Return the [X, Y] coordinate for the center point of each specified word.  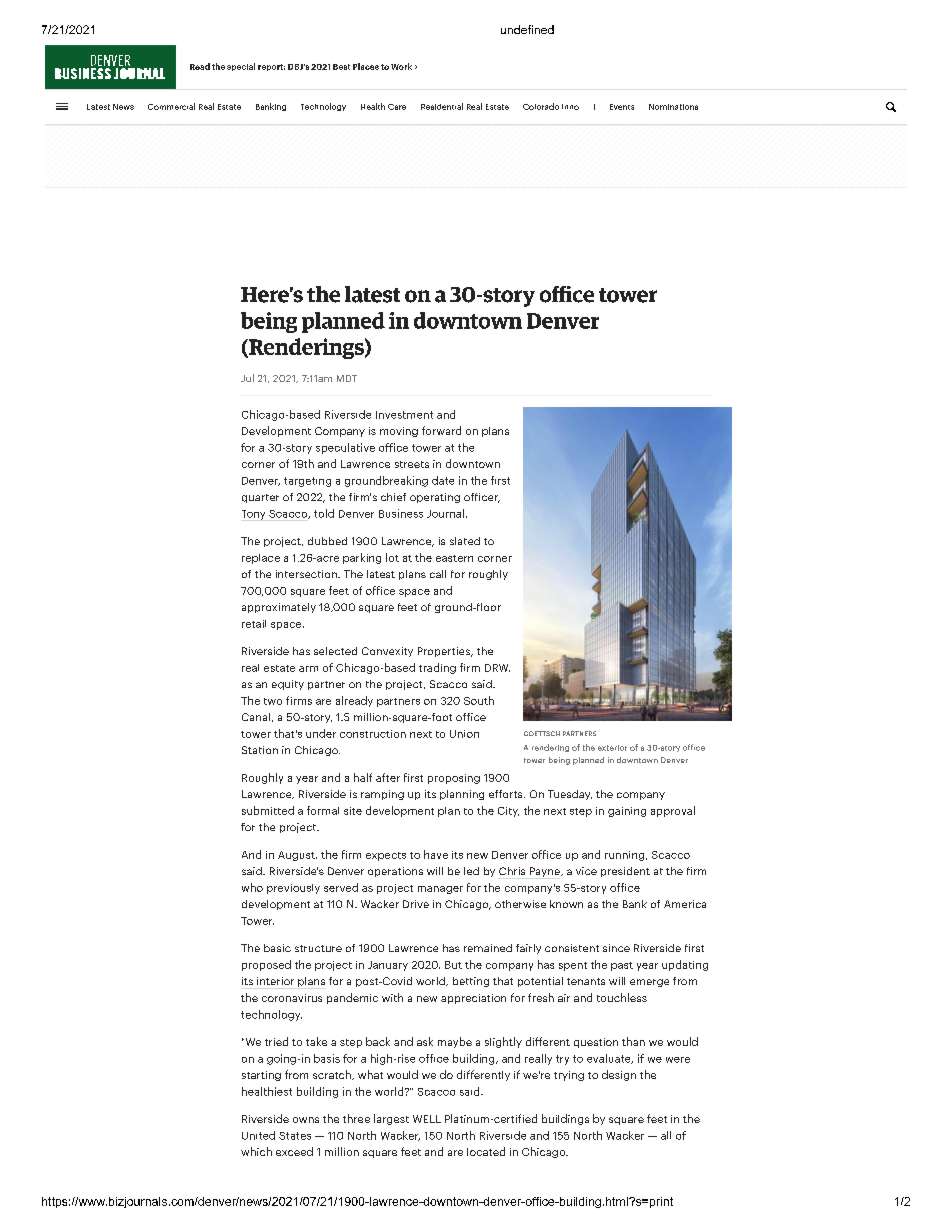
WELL [427, 1119]
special [241, 67]
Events [622, 107]
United [258, 1135]
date [443, 480]
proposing [454, 779]
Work [401, 66]
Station [260, 750]
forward [441, 430]
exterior [612, 748]
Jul [247, 378]
